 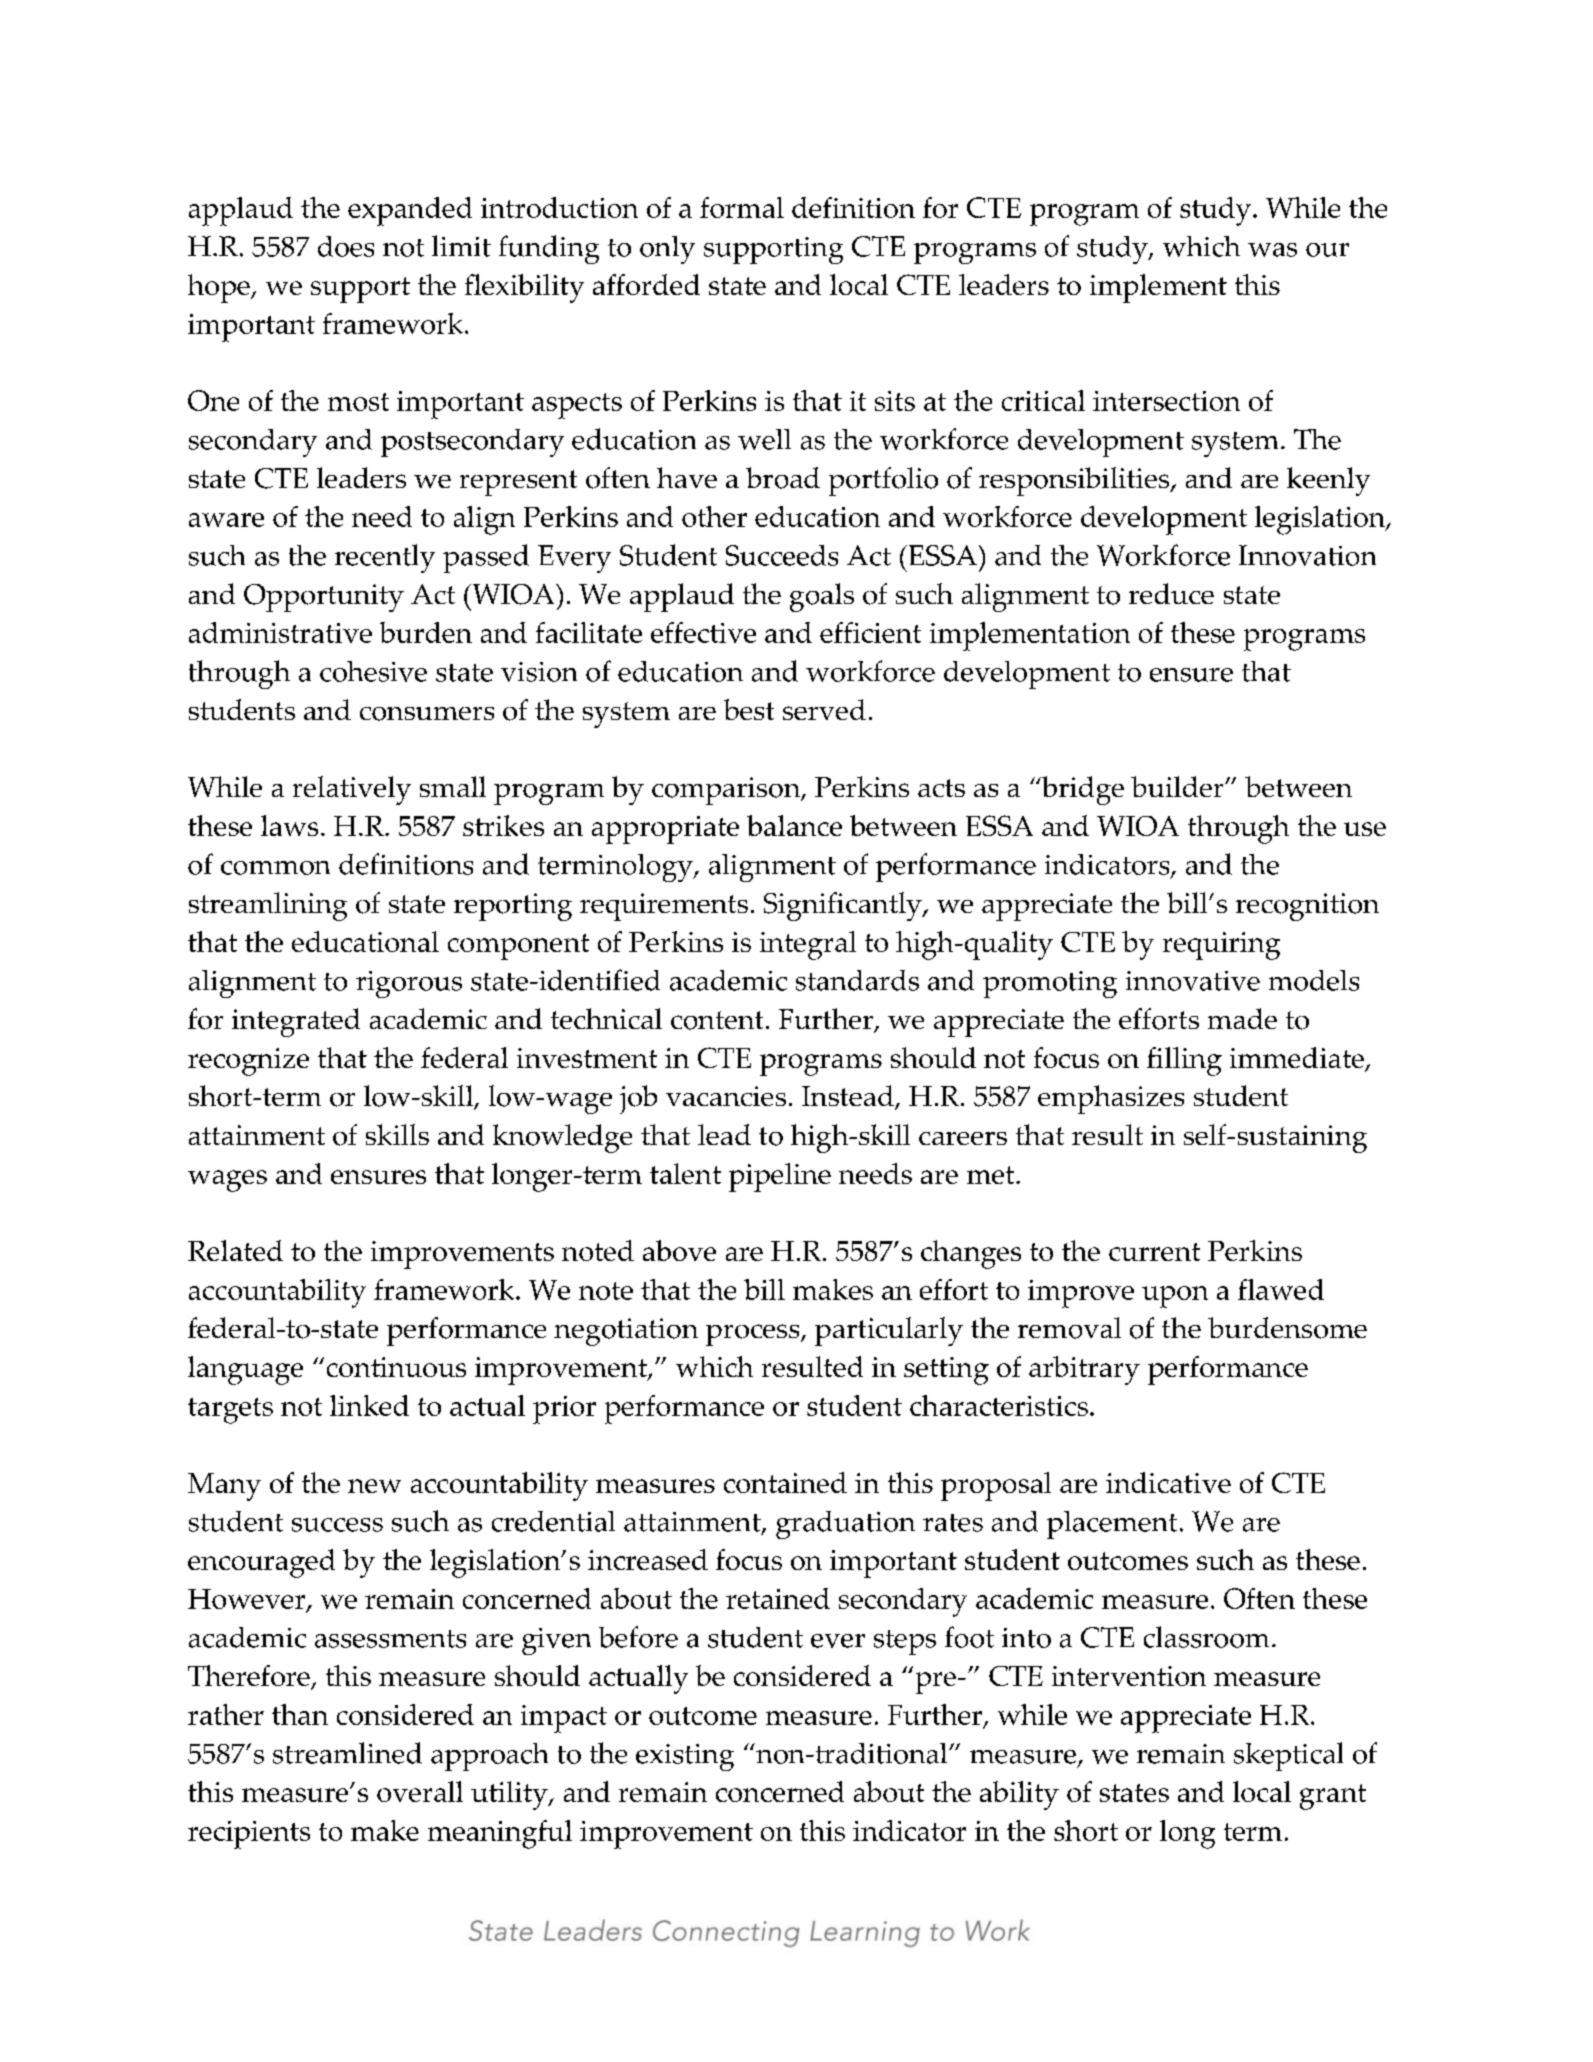 What do you see at coordinates (1272, 250) in the image?
I see `was` at bounding box center [1272, 250].
